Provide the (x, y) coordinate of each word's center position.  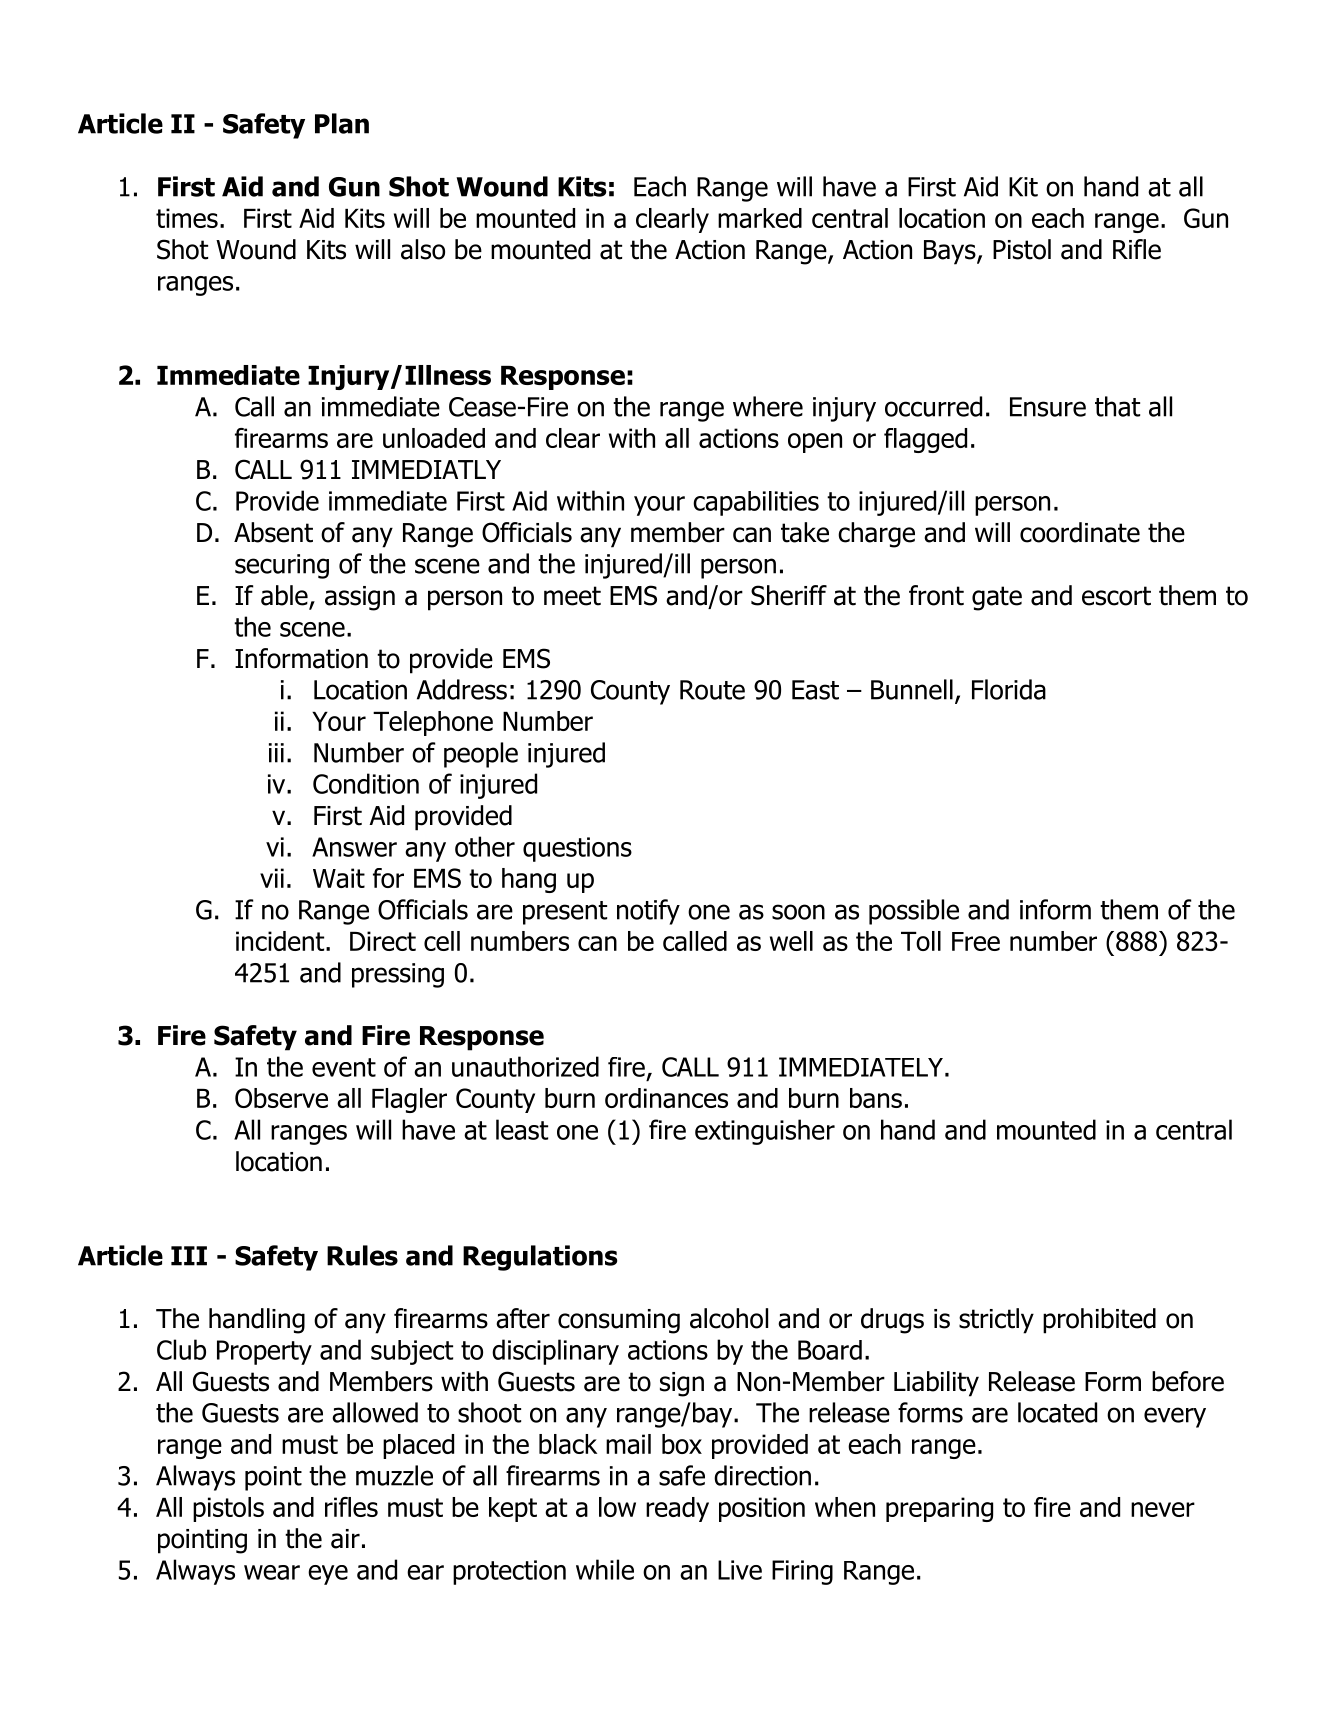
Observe (281, 1098)
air (345, 1539)
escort (1116, 596)
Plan (342, 123)
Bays (951, 252)
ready (677, 1509)
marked (760, 218)
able (285, 596)
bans (876, 1098)
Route (712, 690)
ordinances (666, 1098)
